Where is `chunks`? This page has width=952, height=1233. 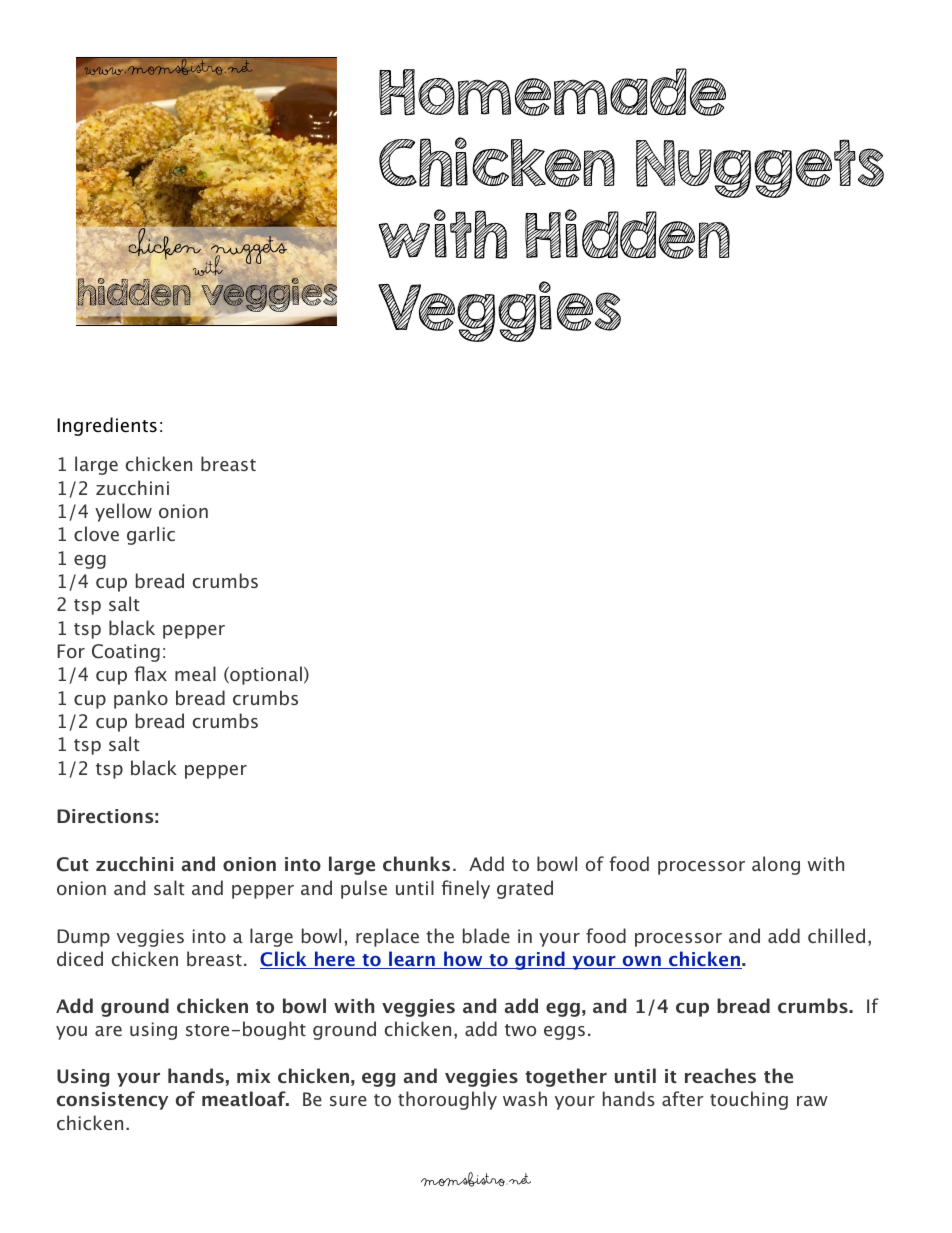 chunks is located at coordinates (416, 863).
